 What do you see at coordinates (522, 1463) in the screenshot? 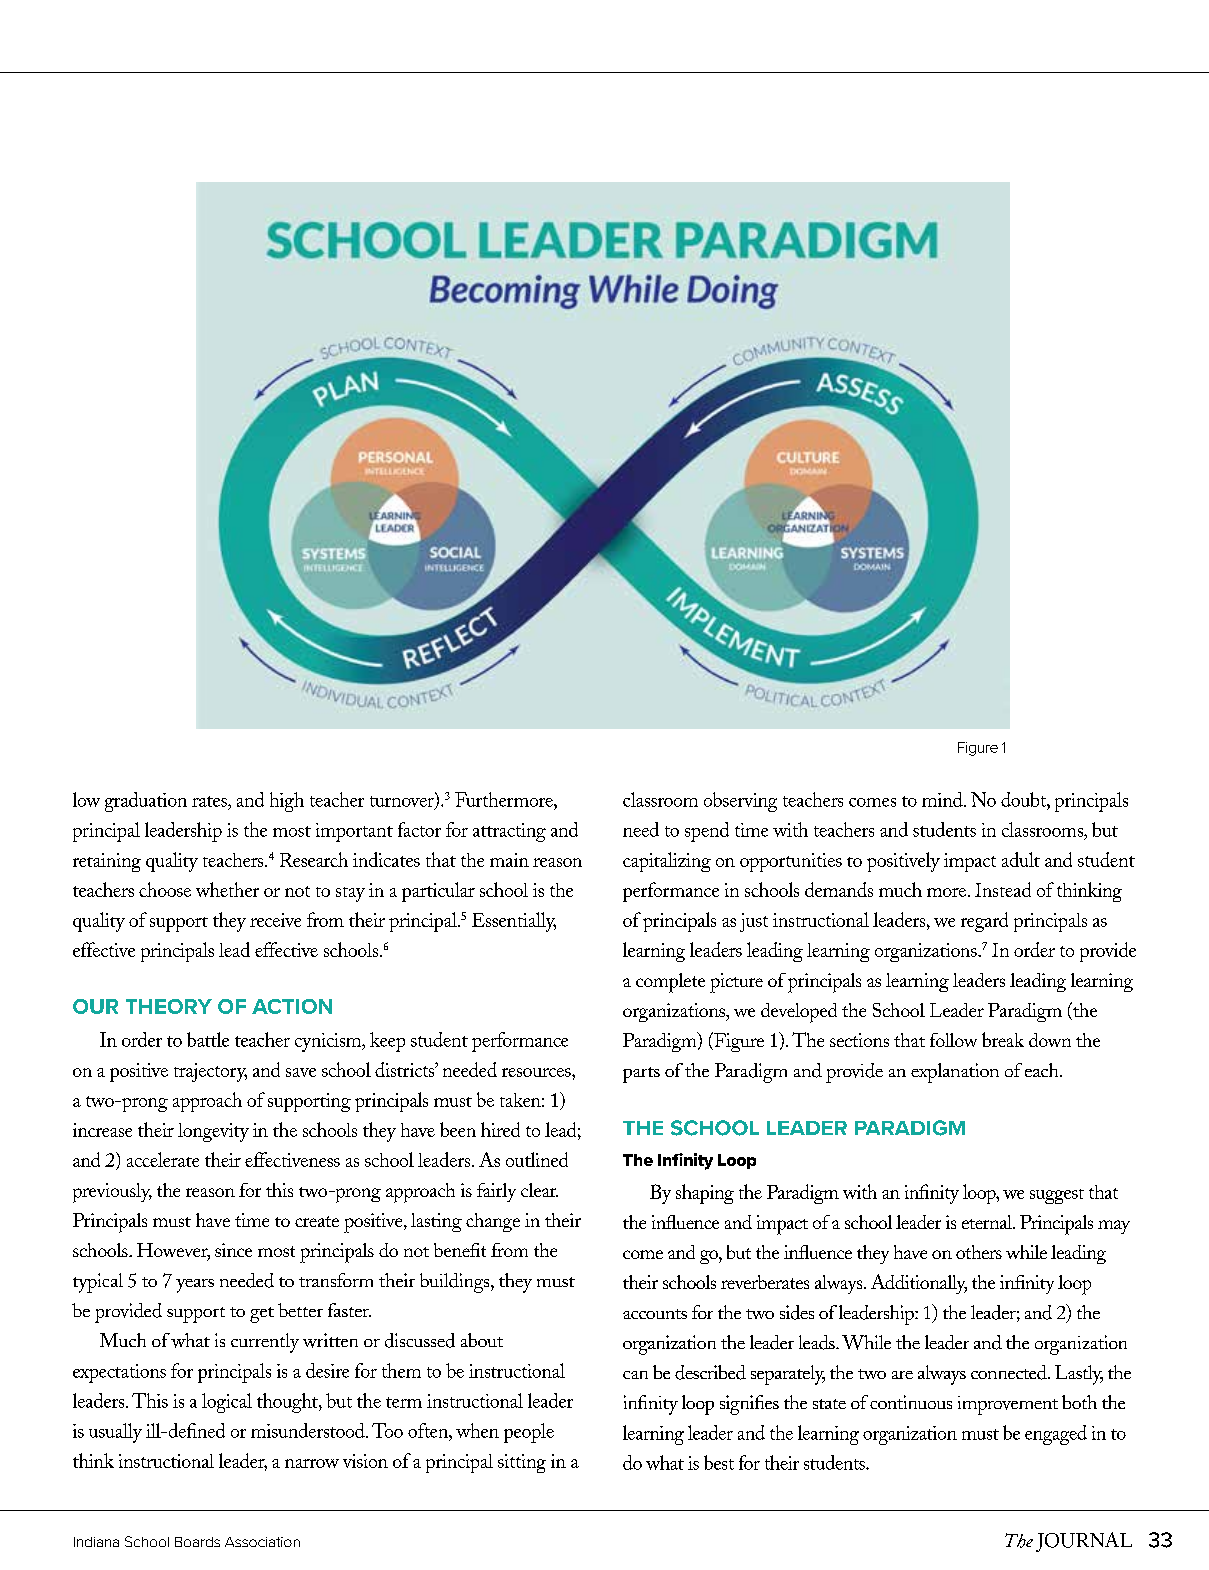
I see `sitting` at bounding box center [522, 1463].
